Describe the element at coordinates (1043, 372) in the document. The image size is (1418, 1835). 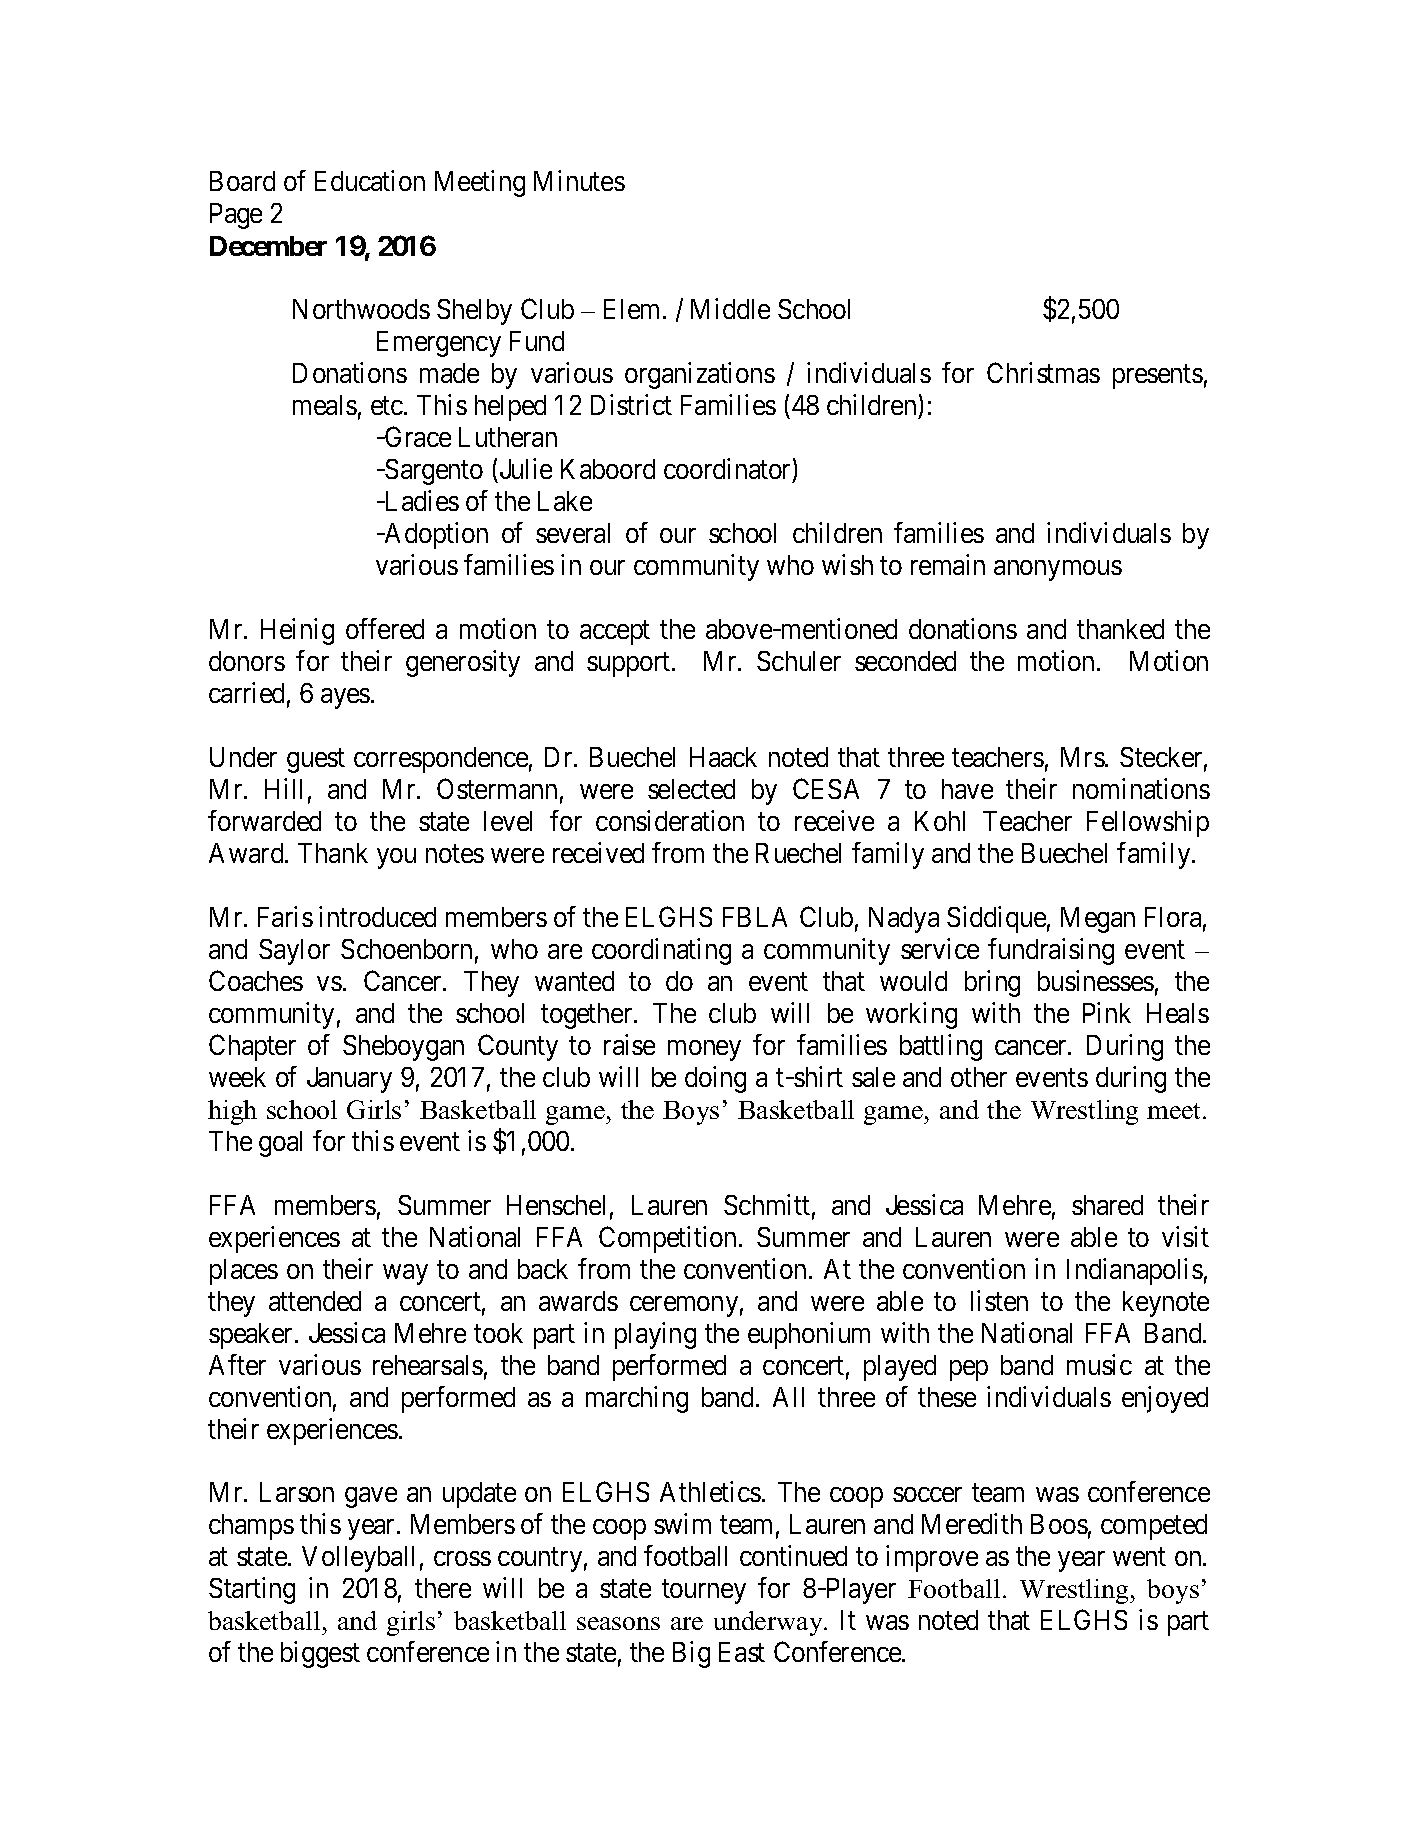
I see `Christmas` at that location.
